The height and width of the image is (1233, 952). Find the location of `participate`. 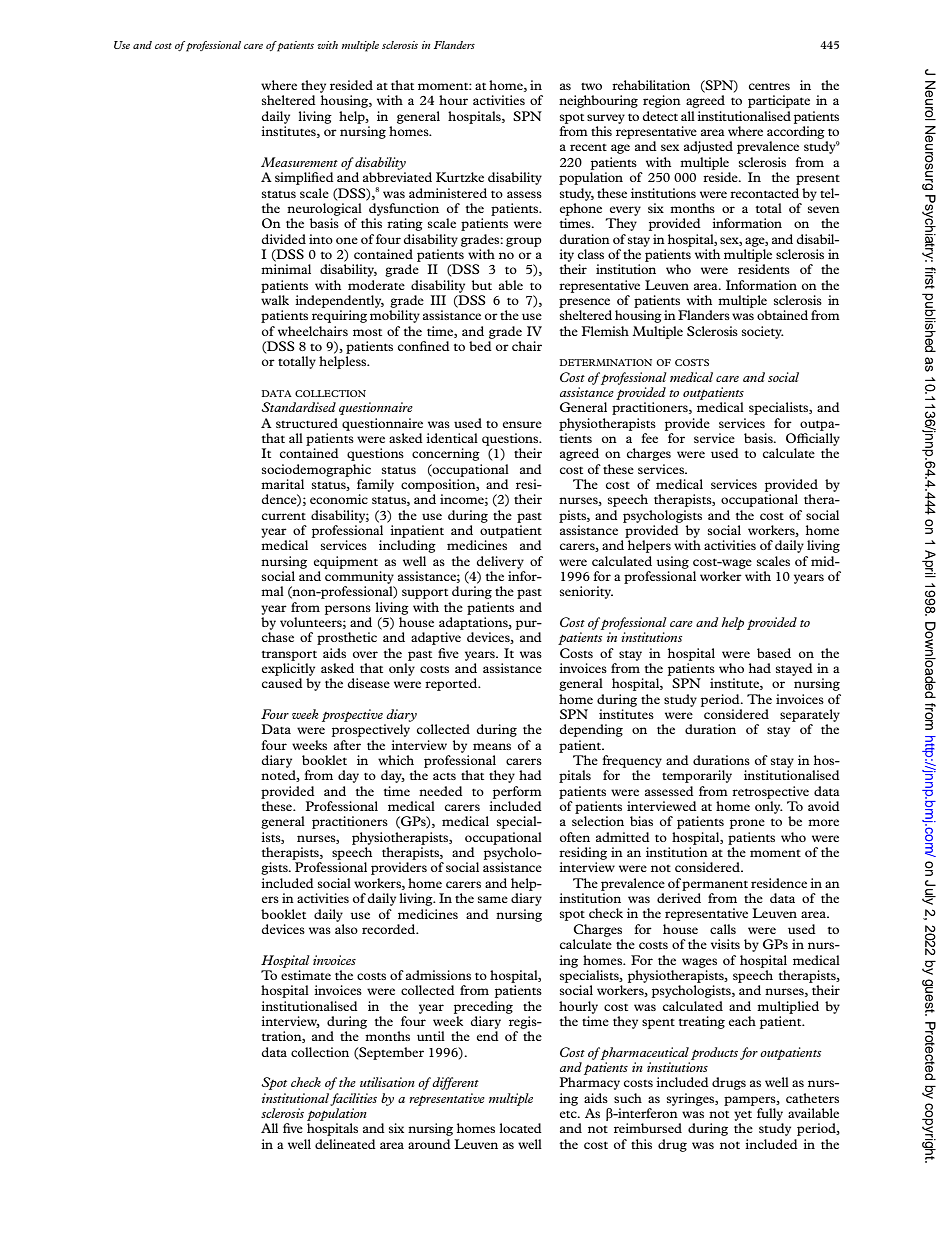

participate is located at coordinates (779, 101).
